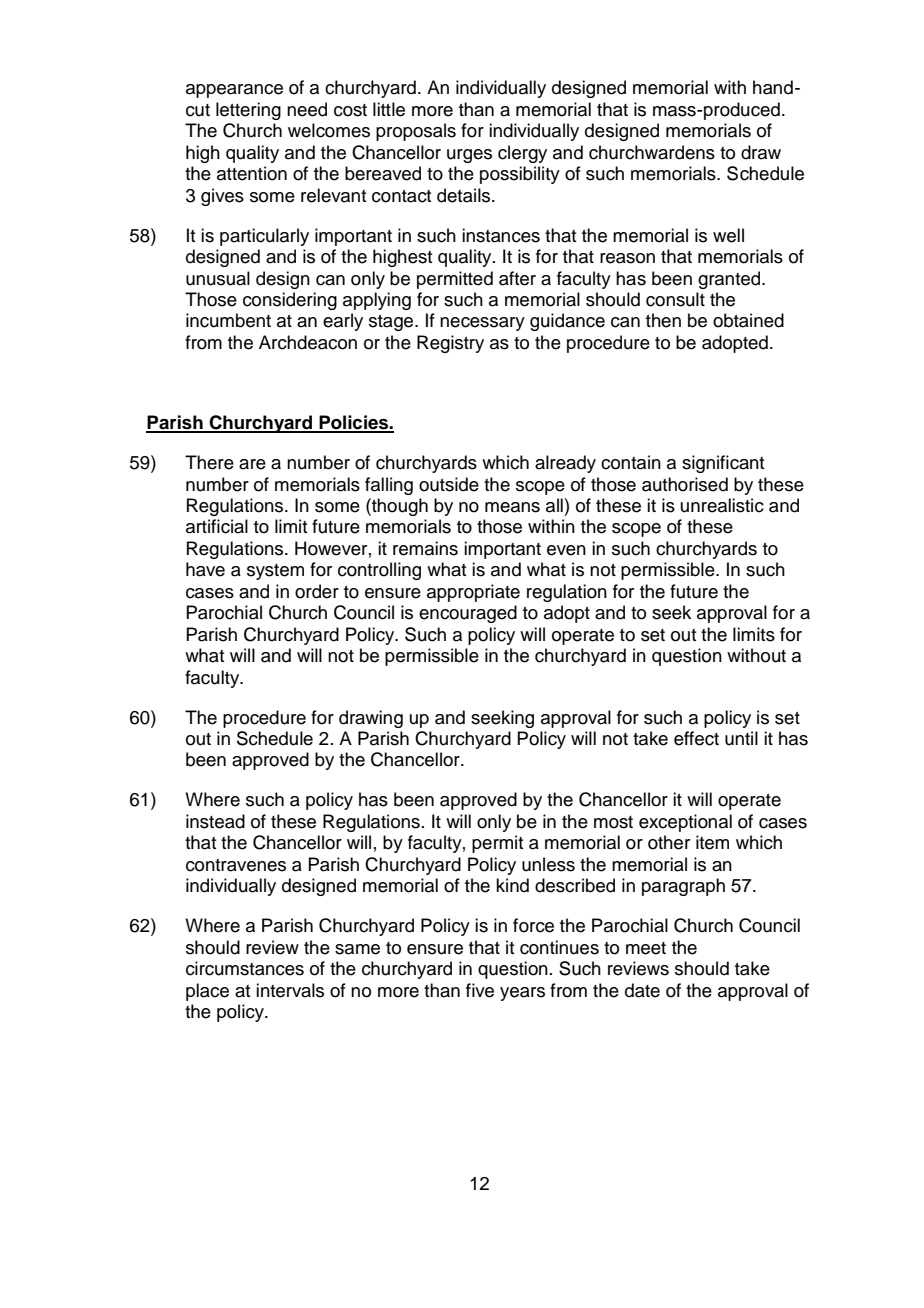 The width and height of the document is (924, 1308). I want to click on unrealistic, so click(722, 505).
